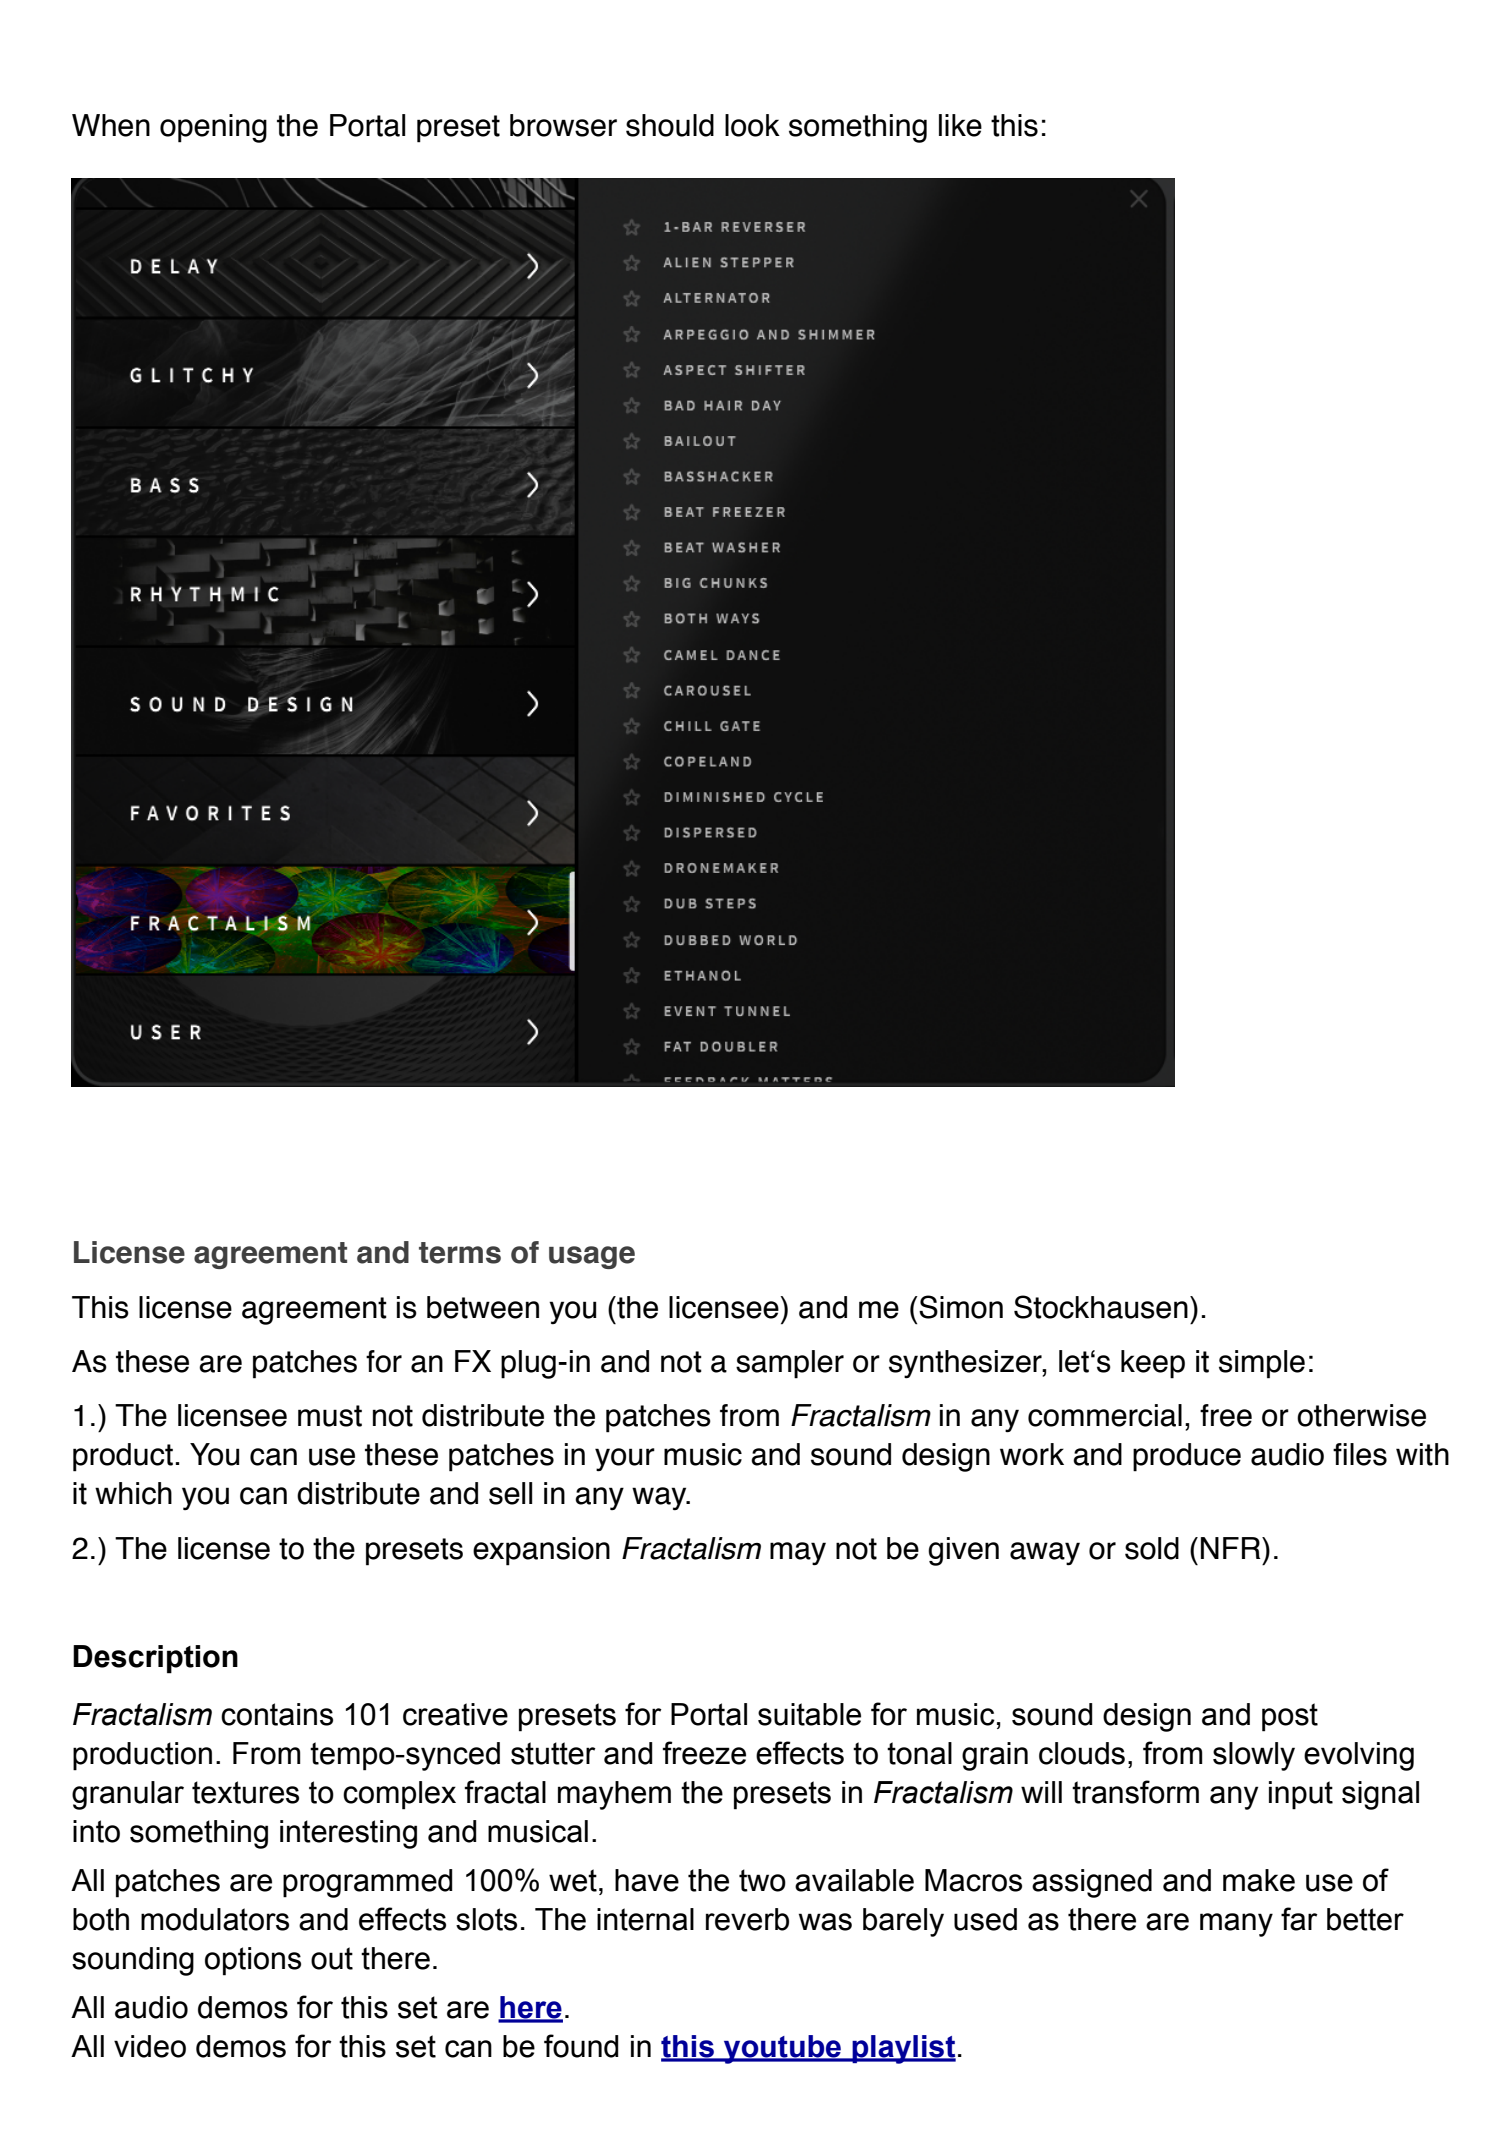  What do you see at coordinates (1101, 1307) in the screenshot?
I see `Stockhausen` at bounding box center [1101, 1307].
